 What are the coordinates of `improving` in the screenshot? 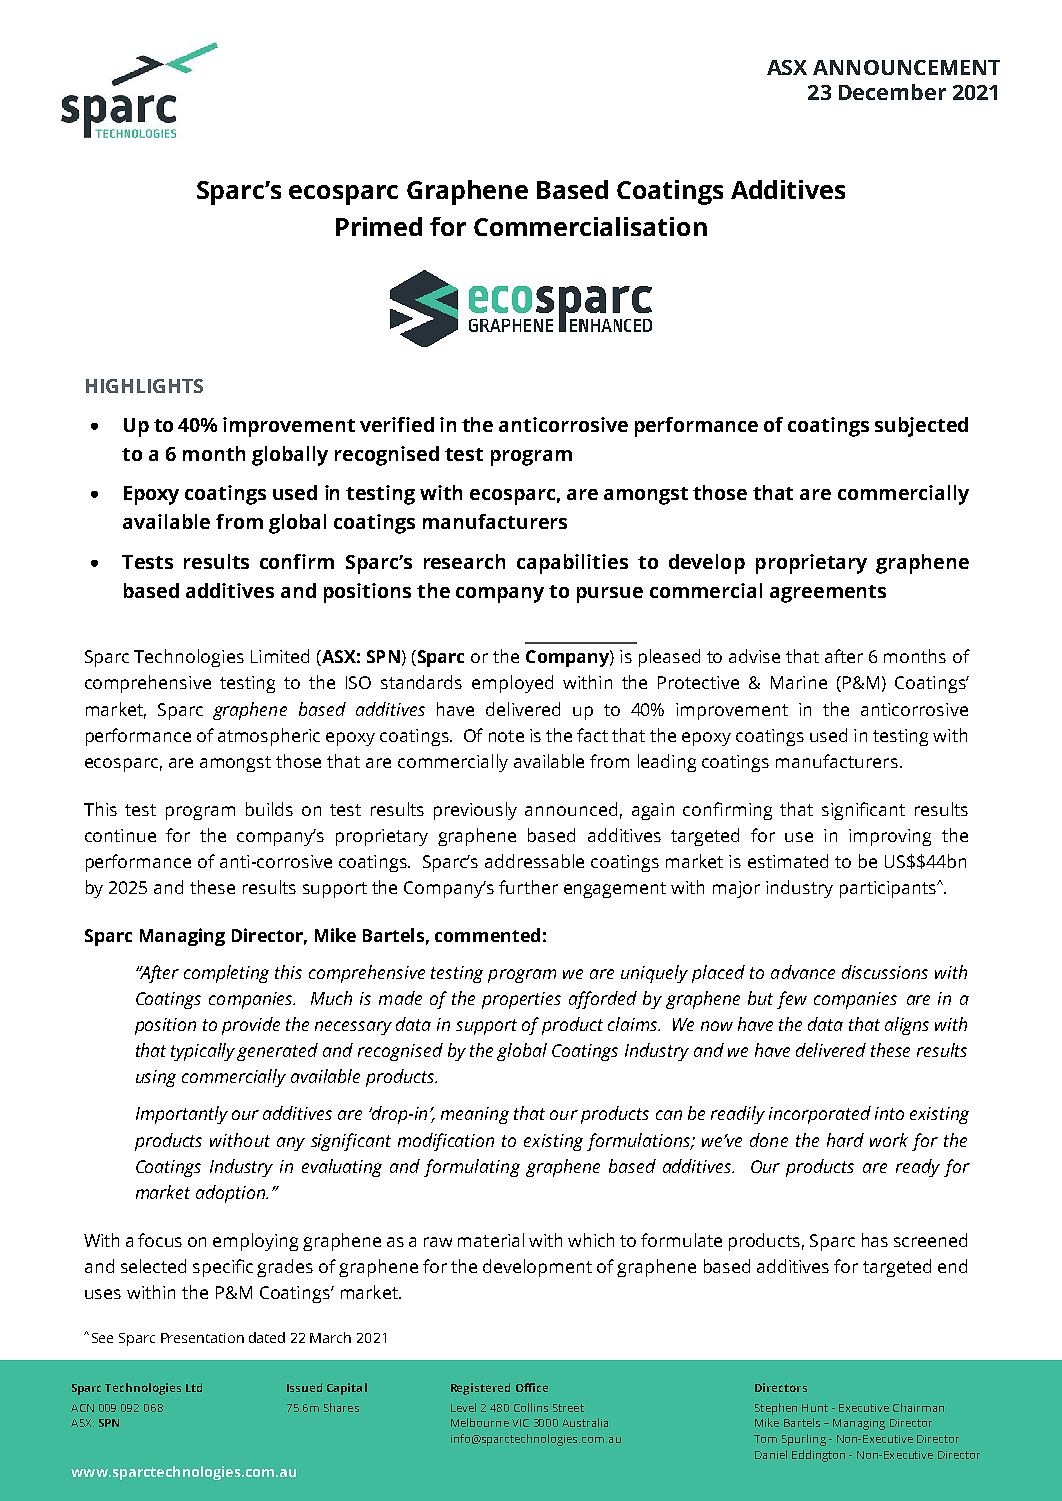 It's located at (890, 837).
